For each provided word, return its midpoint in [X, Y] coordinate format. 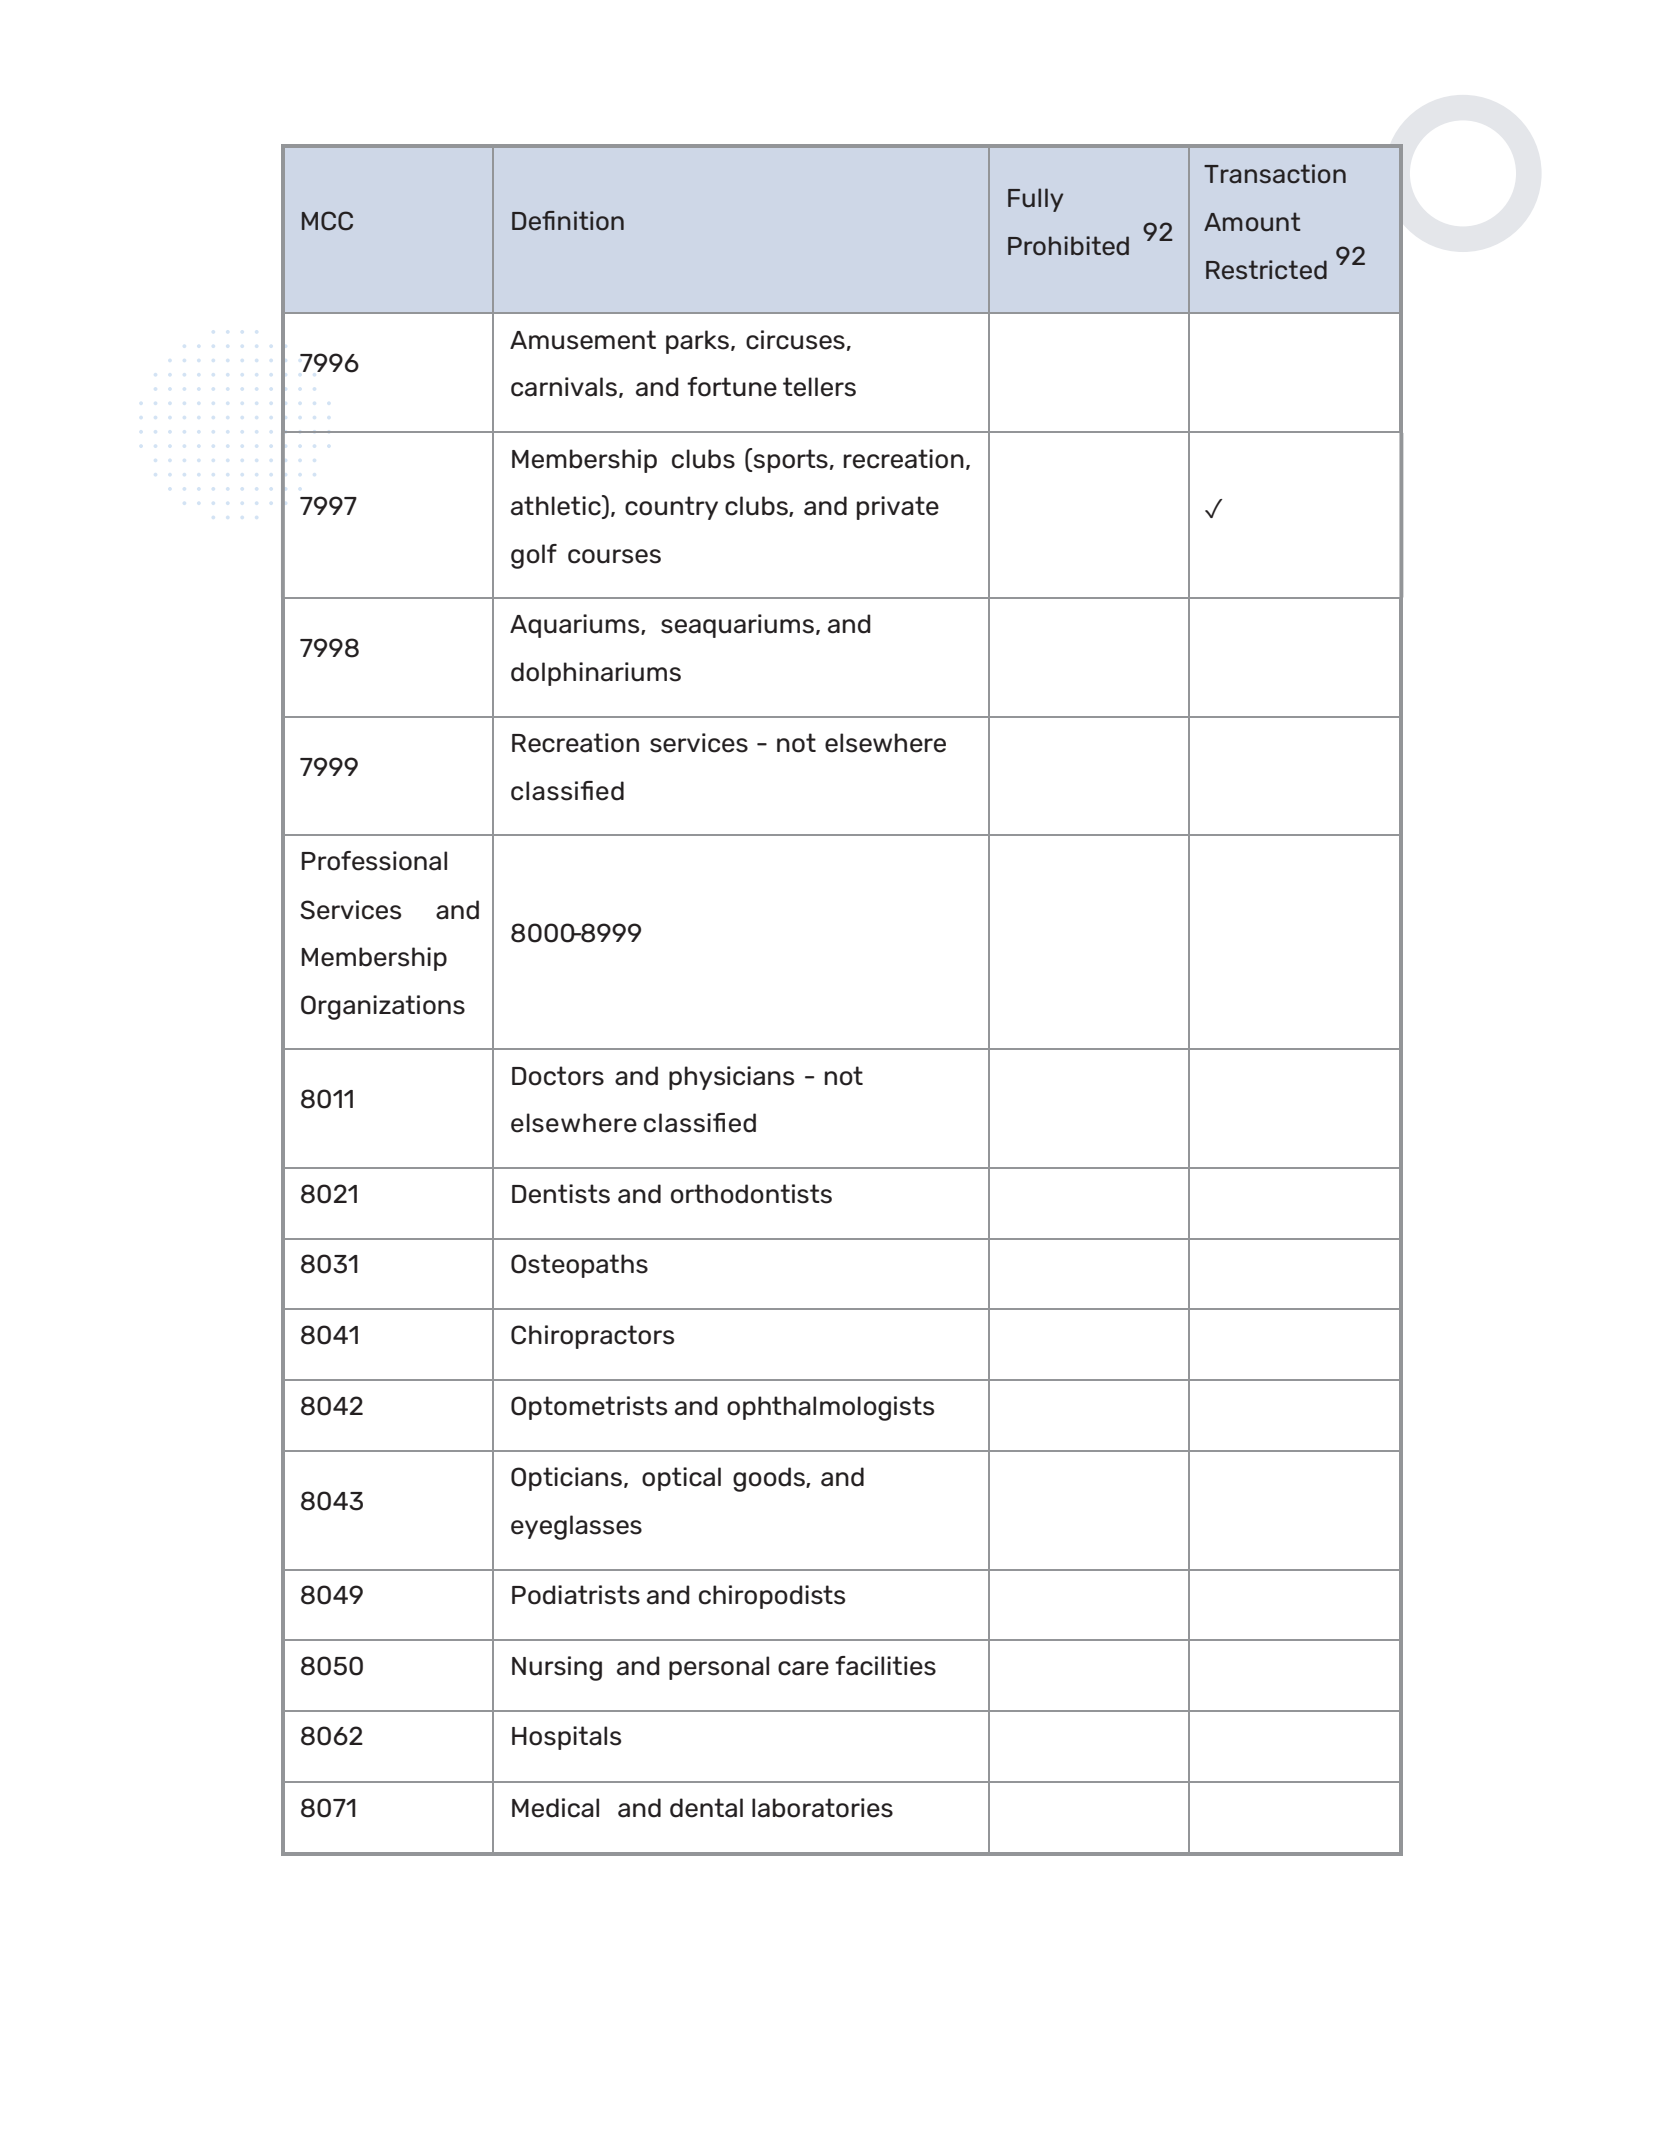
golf [534, 556]
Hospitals [566, 1738]
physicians [731, 1078]
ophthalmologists [830, 1408]
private [898, 508]
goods [770, 1479]
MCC [327, 221]
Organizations [383, 1007]
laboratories [822, 1808]
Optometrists [589, 1408]
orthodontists [751, 1194]
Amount [1252, 222]
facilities [885, 1666]
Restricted [1266, 270]
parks [699, 342]
